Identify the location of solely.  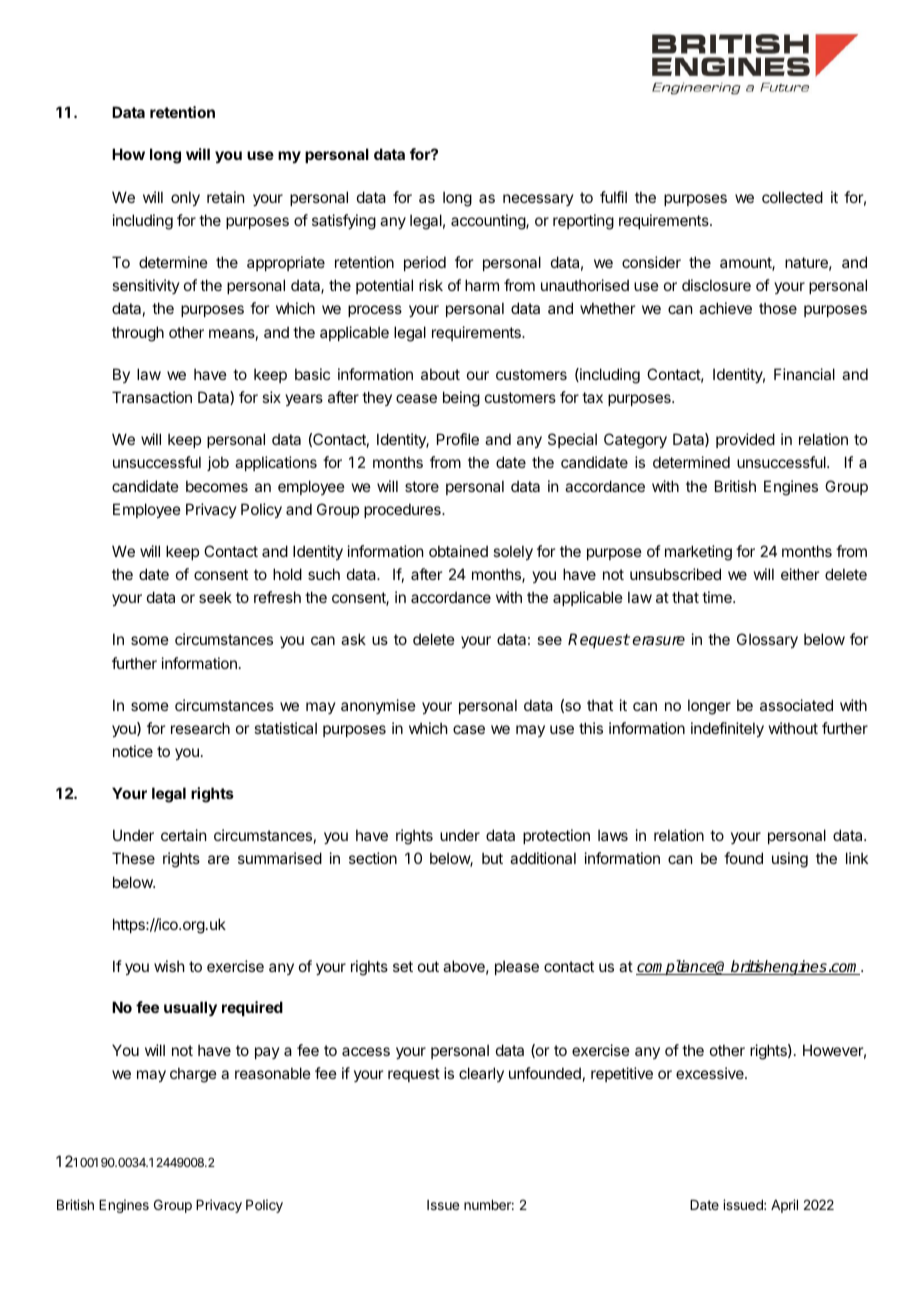
(513, 552).
